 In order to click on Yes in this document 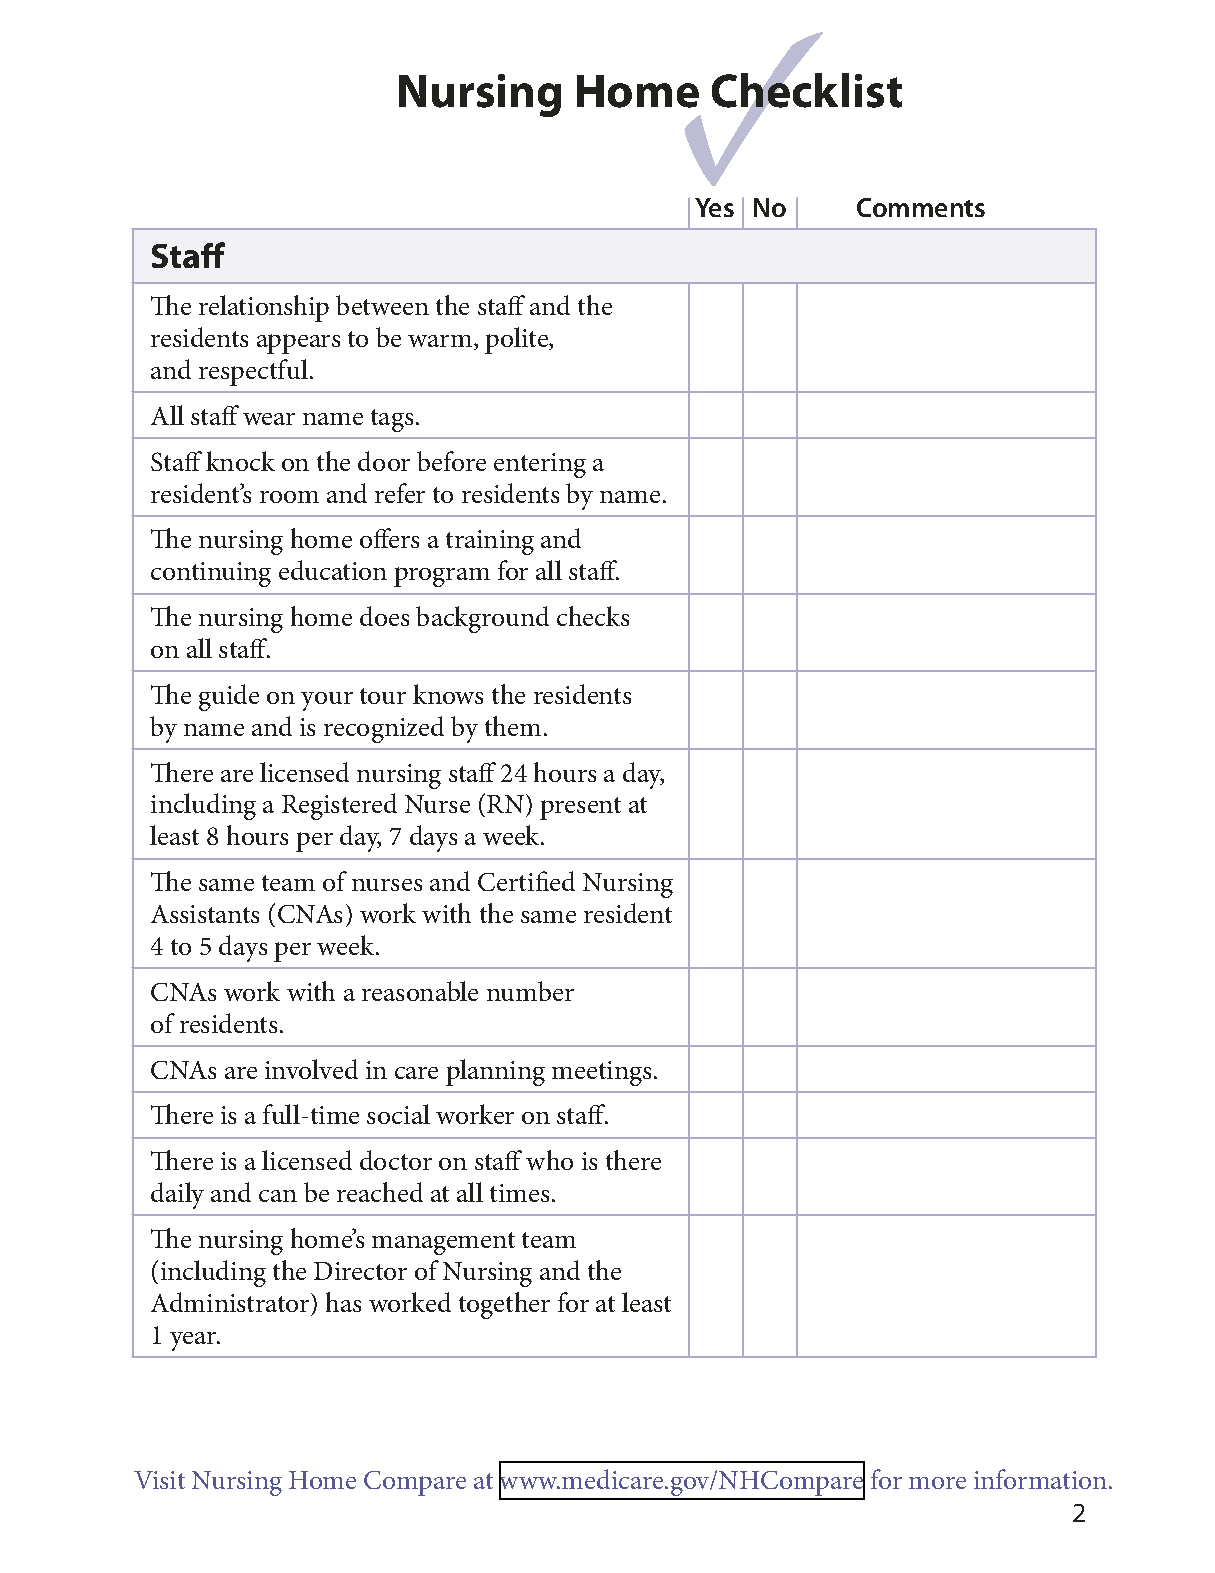, I will do `click(714, 207)`.
